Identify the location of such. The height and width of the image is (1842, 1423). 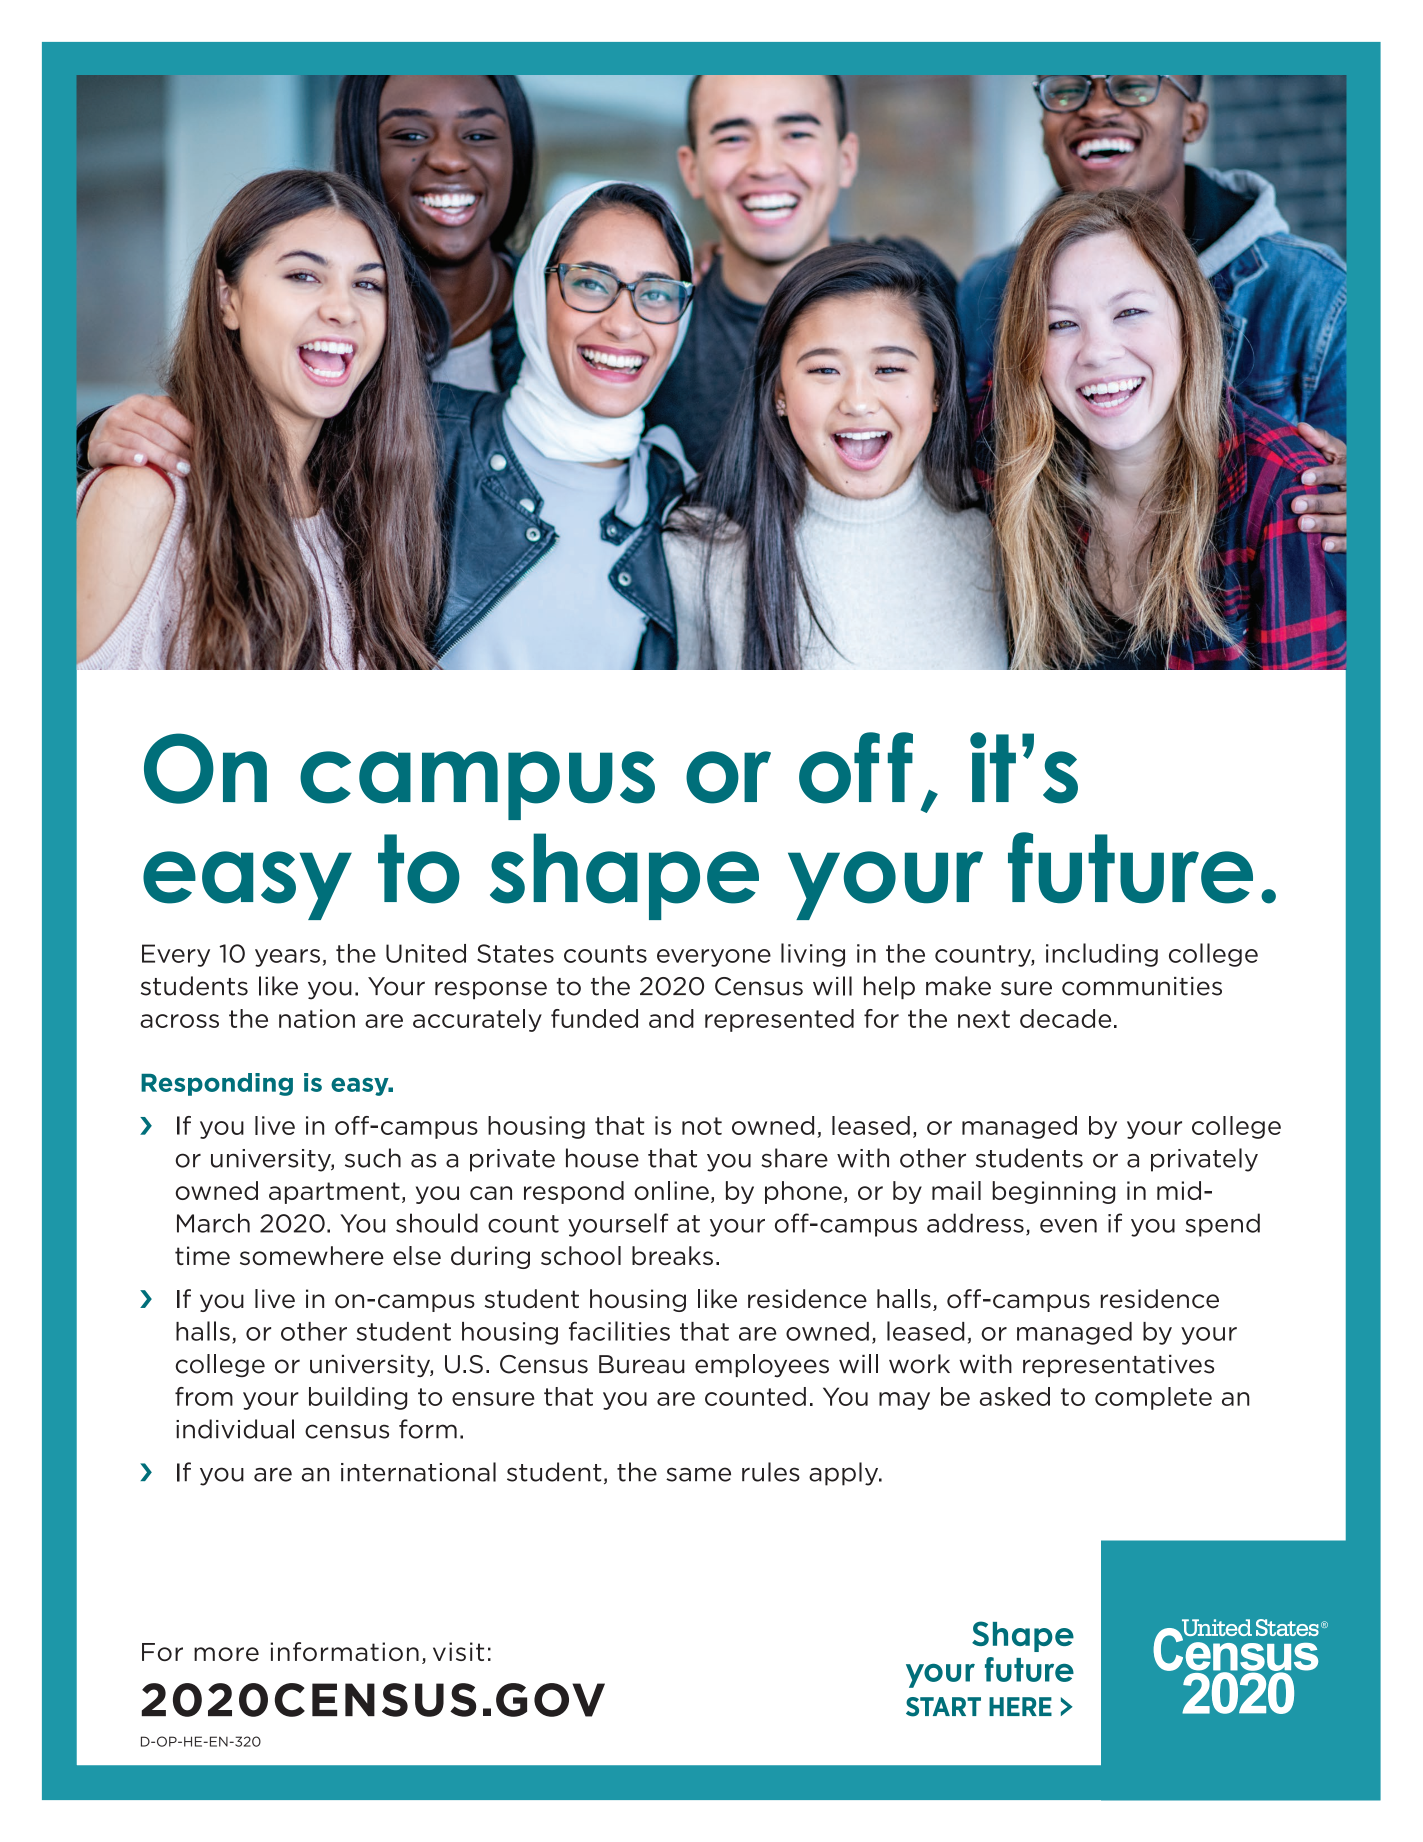
(373, 1158).
